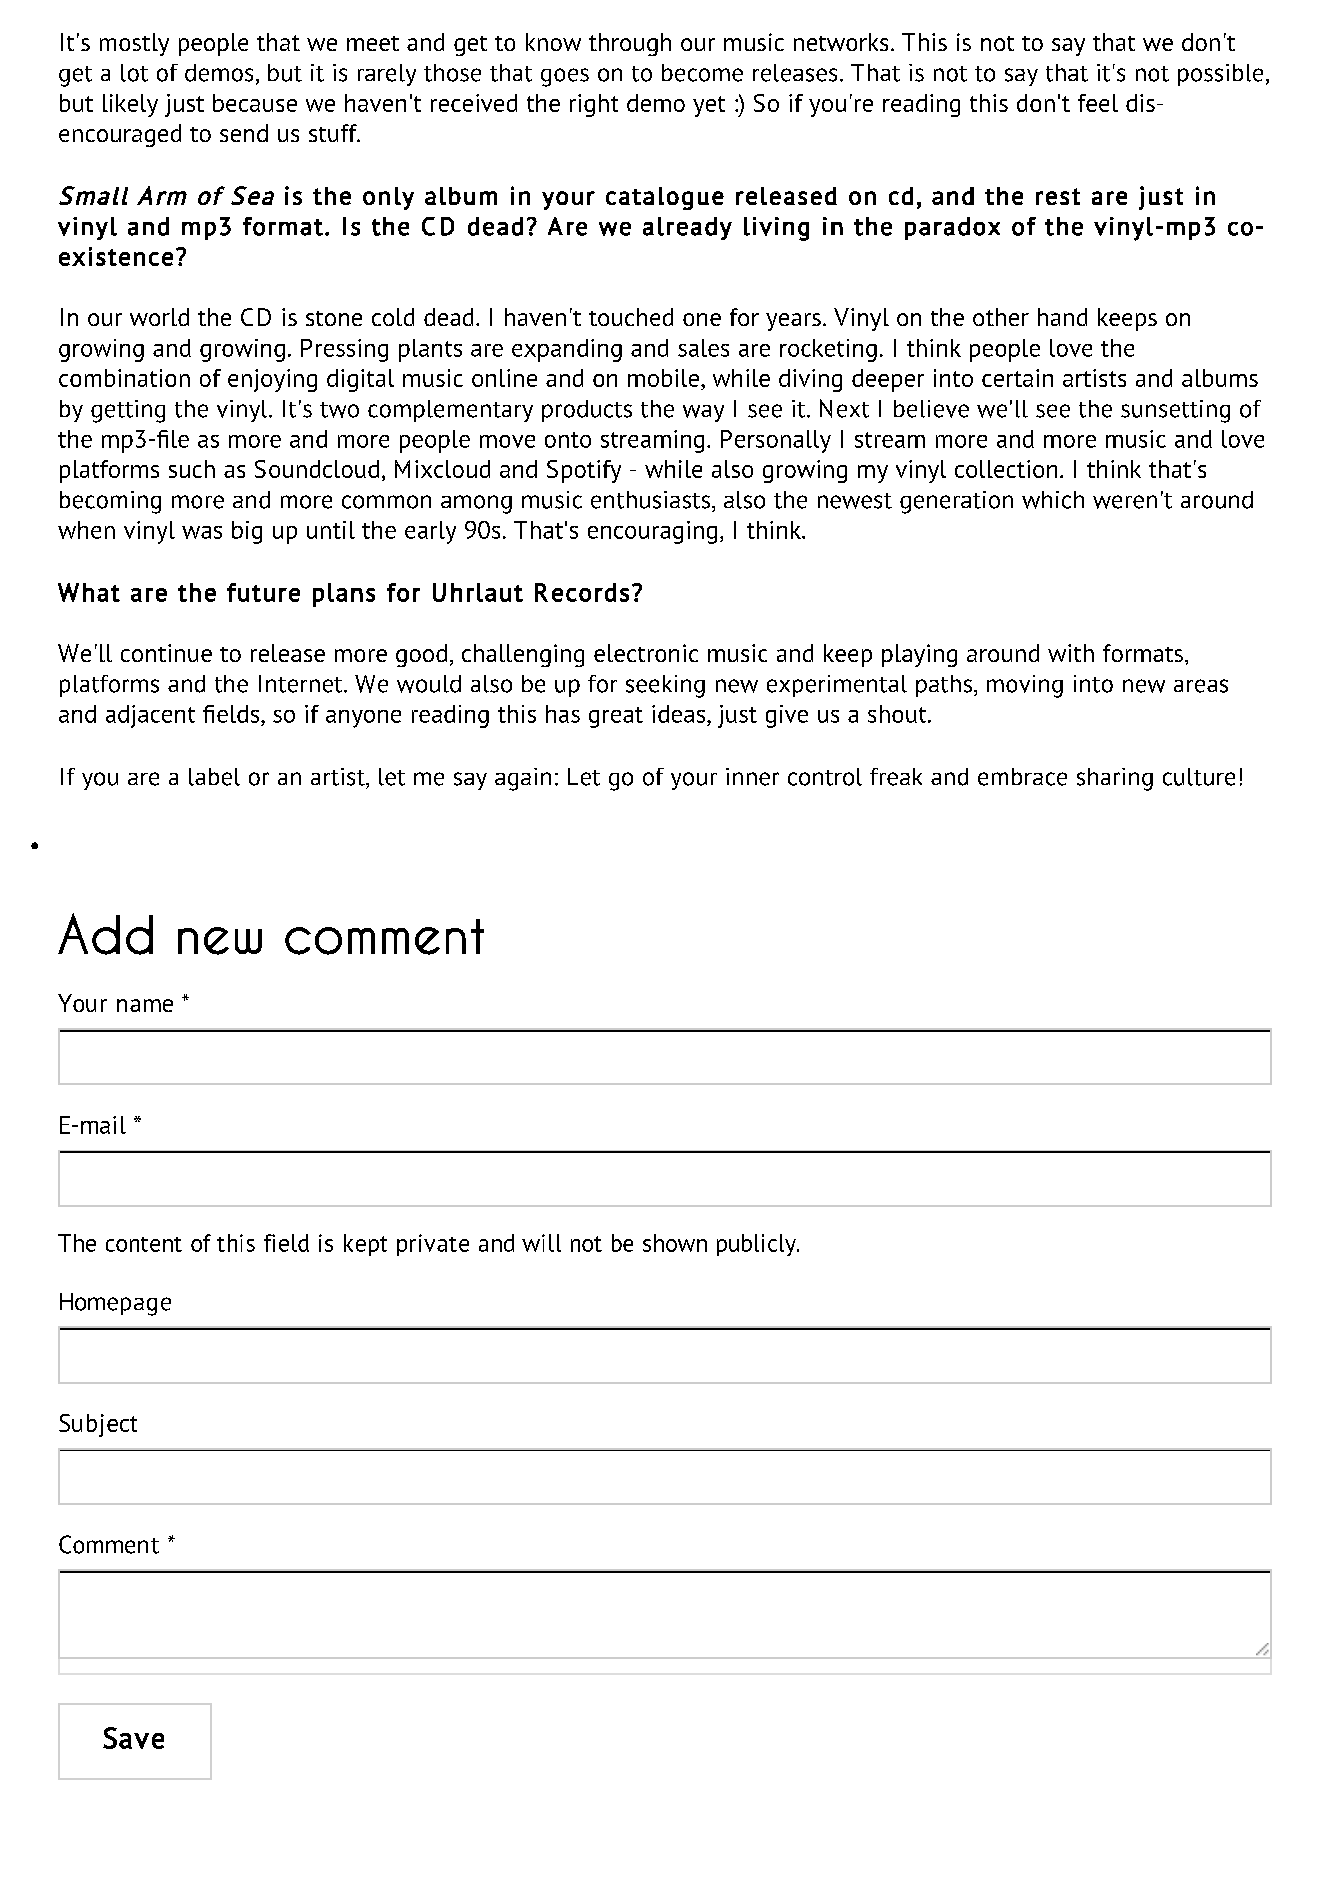 The image size is (1328, 1878). Describe the element at coordinates (263, 592) in the image. I see `future` at that location.
